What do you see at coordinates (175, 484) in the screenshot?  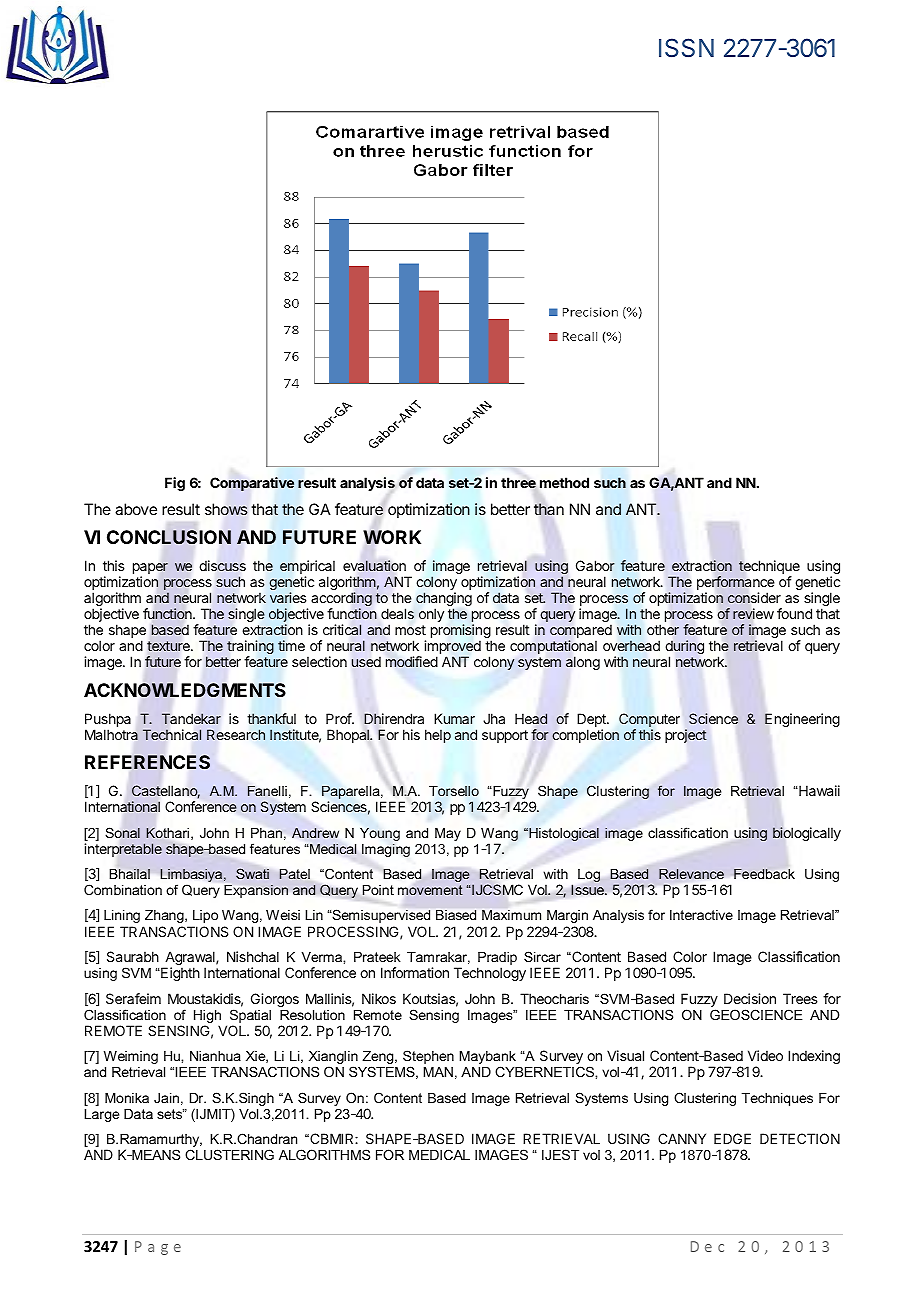 I see `Fig` at bounding box center [175, 484].
